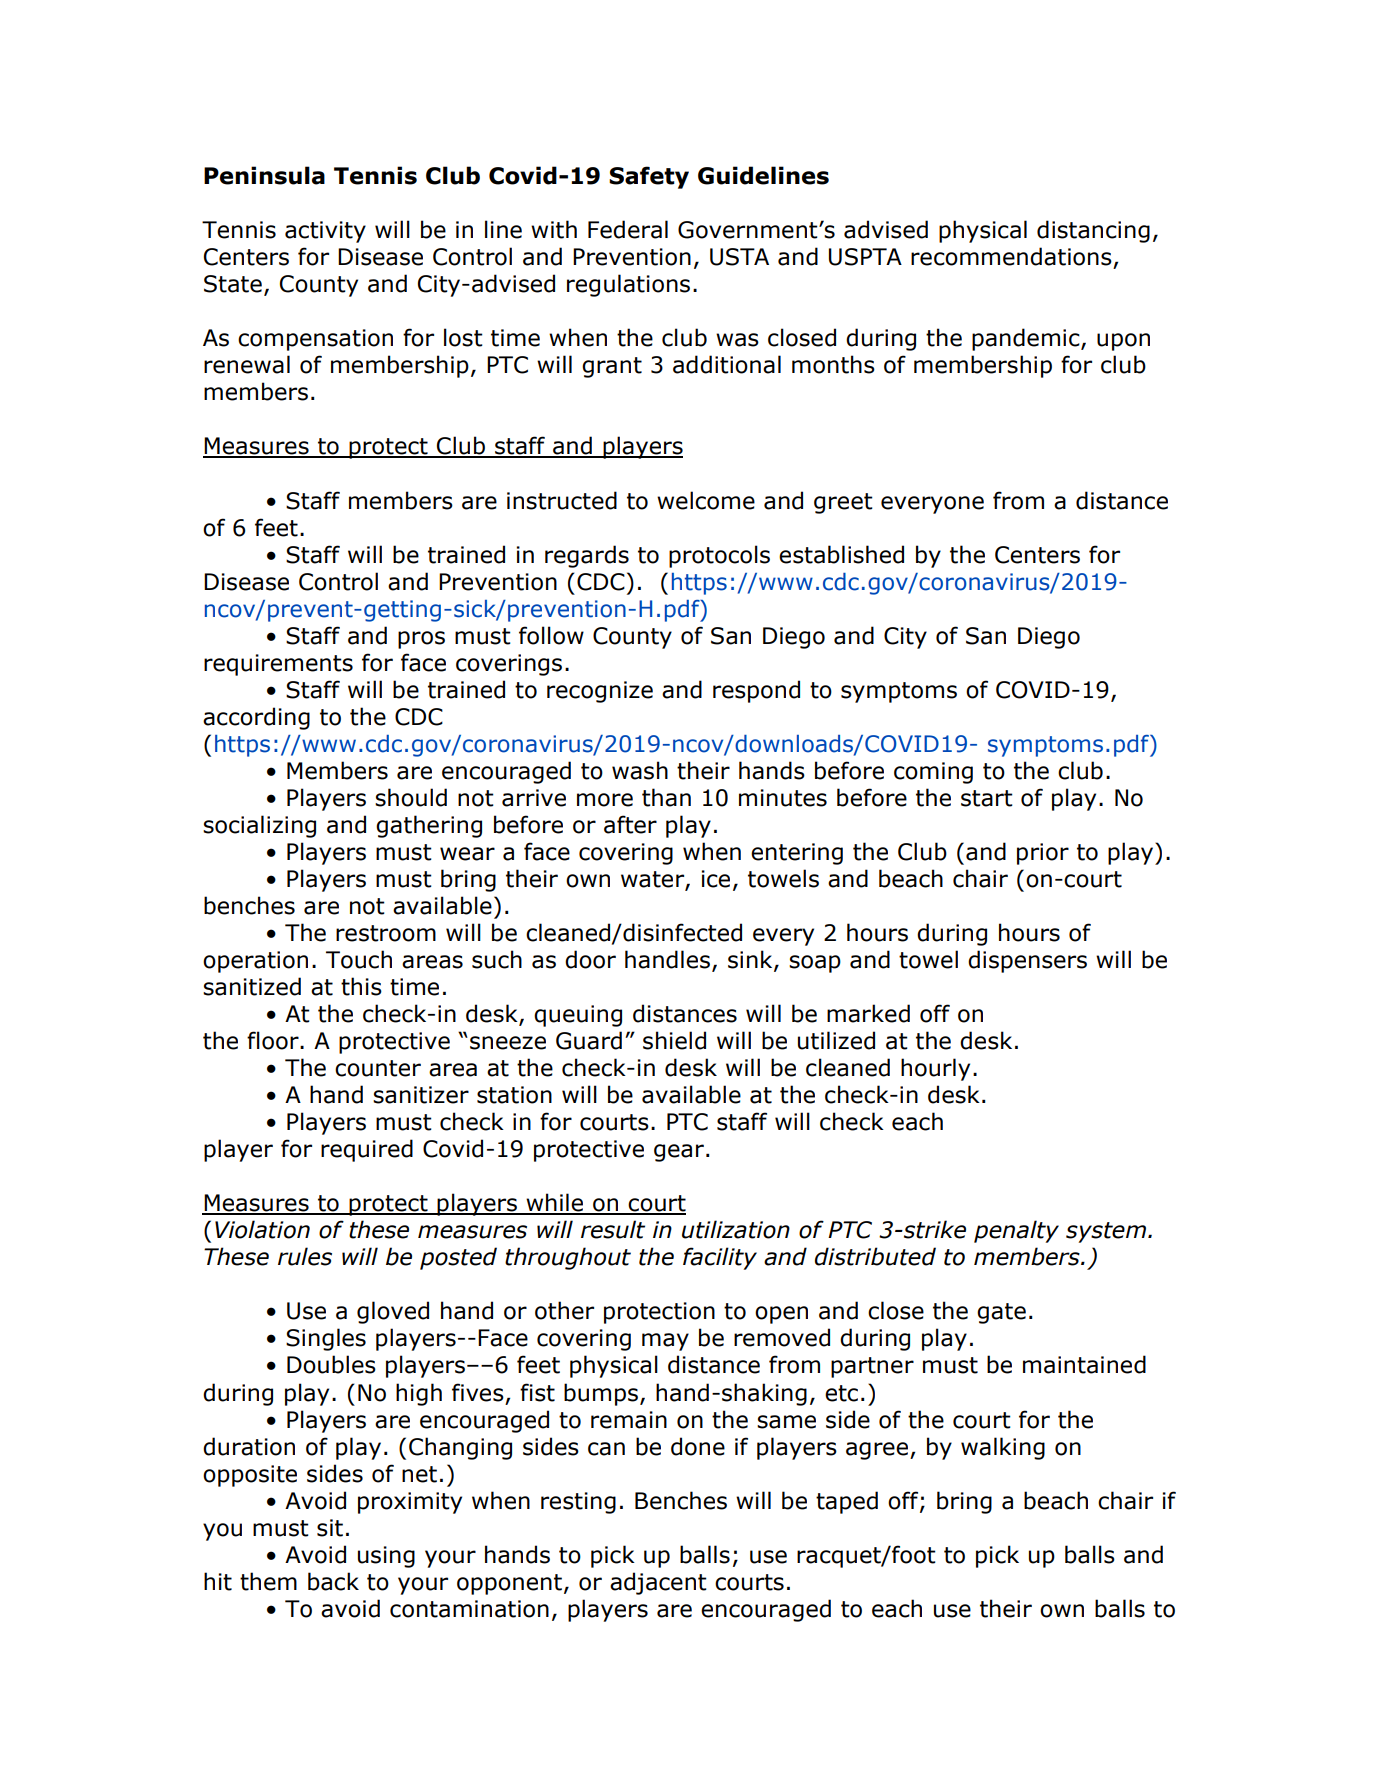 This screenshot has height=1784, width=1379. What do you see at coordinates (325, 232) in the screenshot?
I see `activity` at bounding box center [325, 232].
